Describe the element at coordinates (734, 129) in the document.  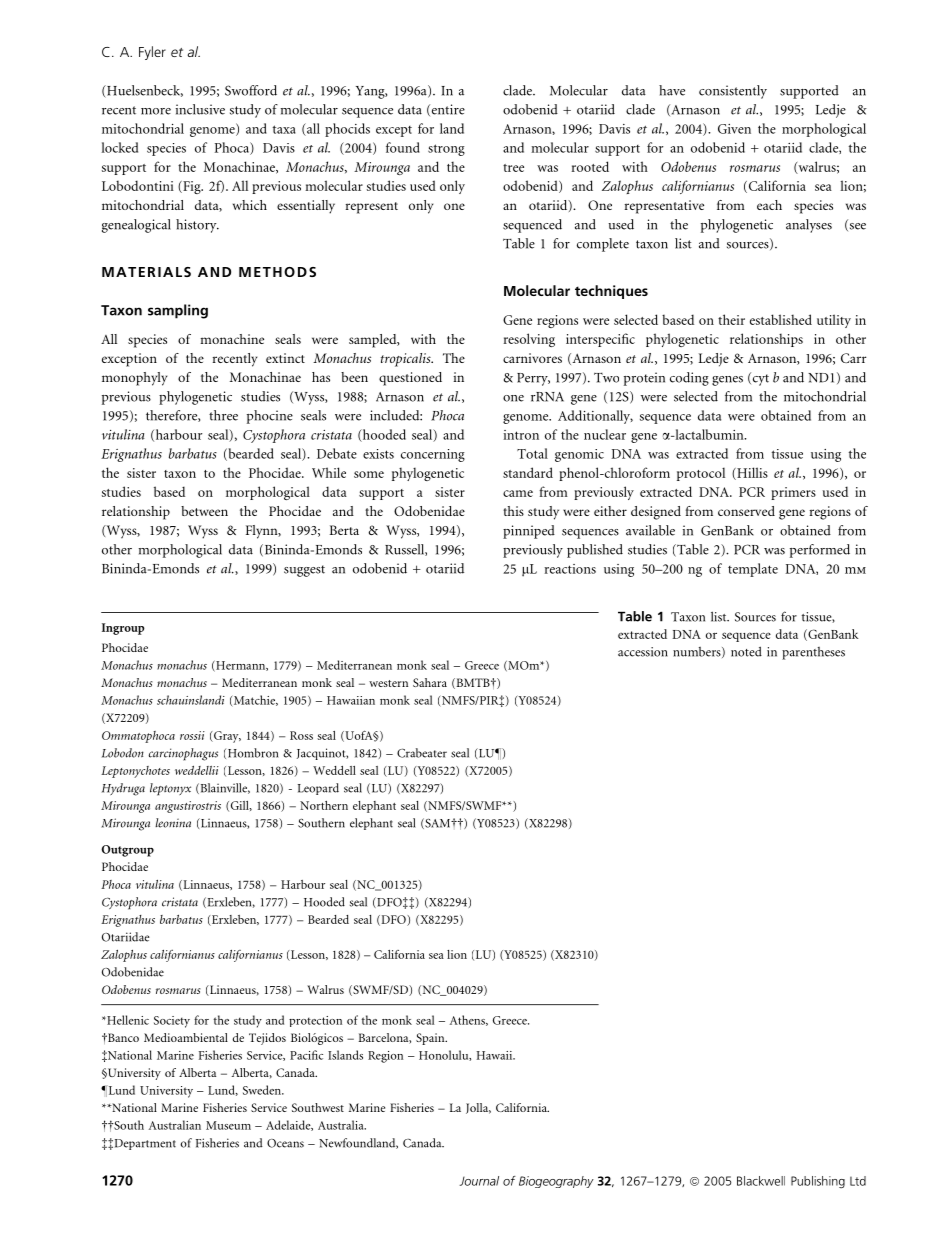
I see `Given` at that location.
